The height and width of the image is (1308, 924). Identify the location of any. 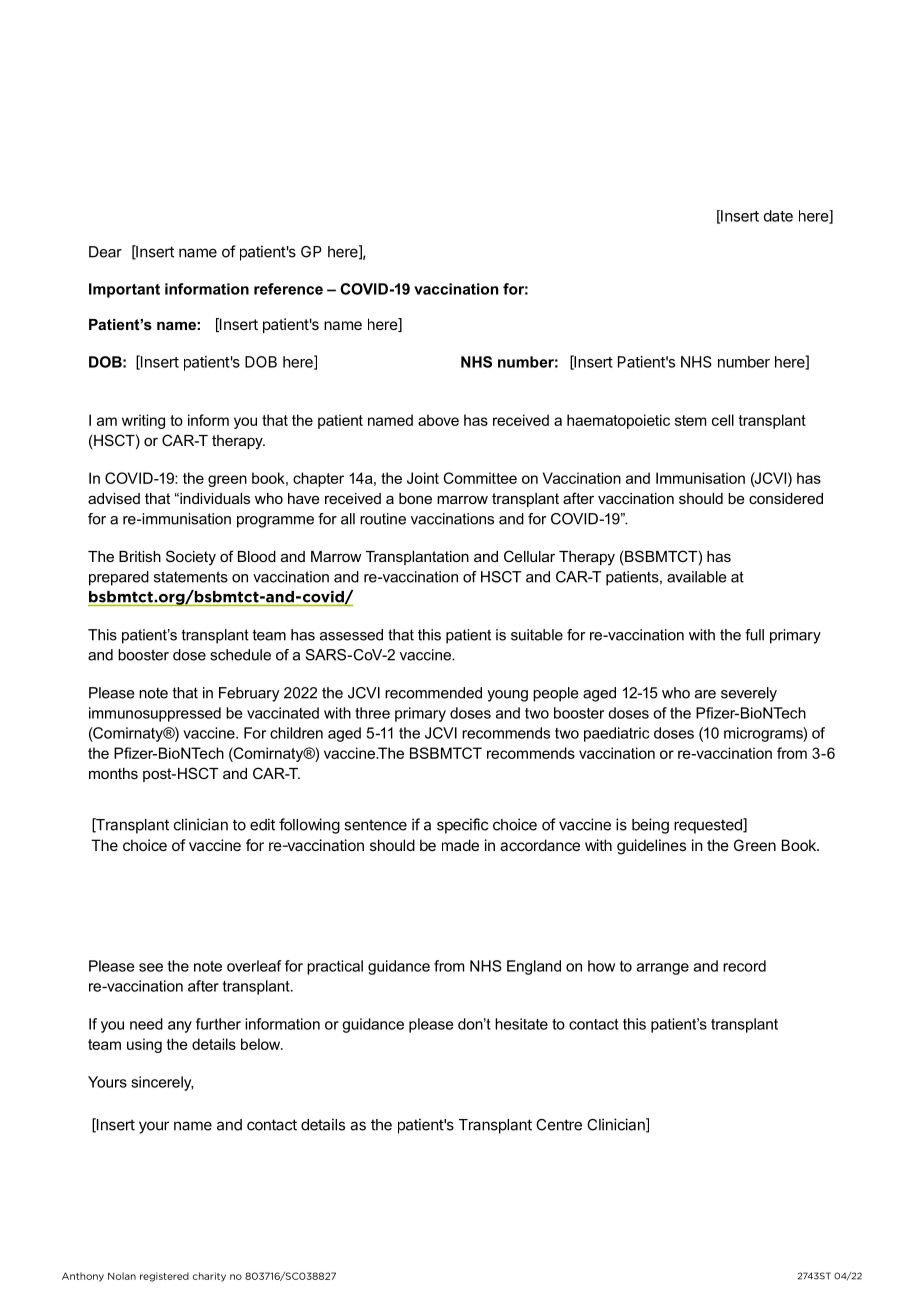
(180, 1027).
